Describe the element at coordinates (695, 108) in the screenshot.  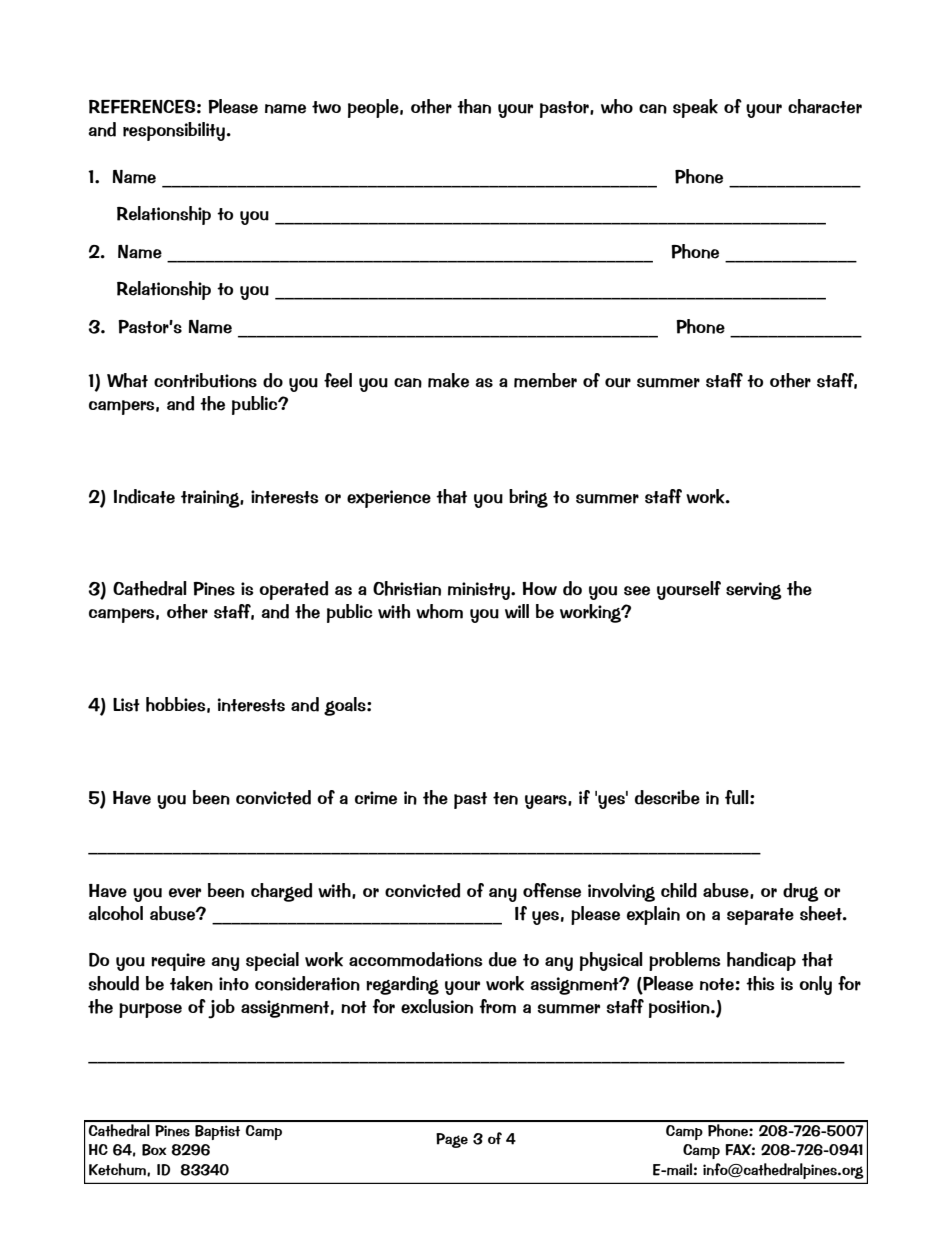
I see `speak` at that location.
